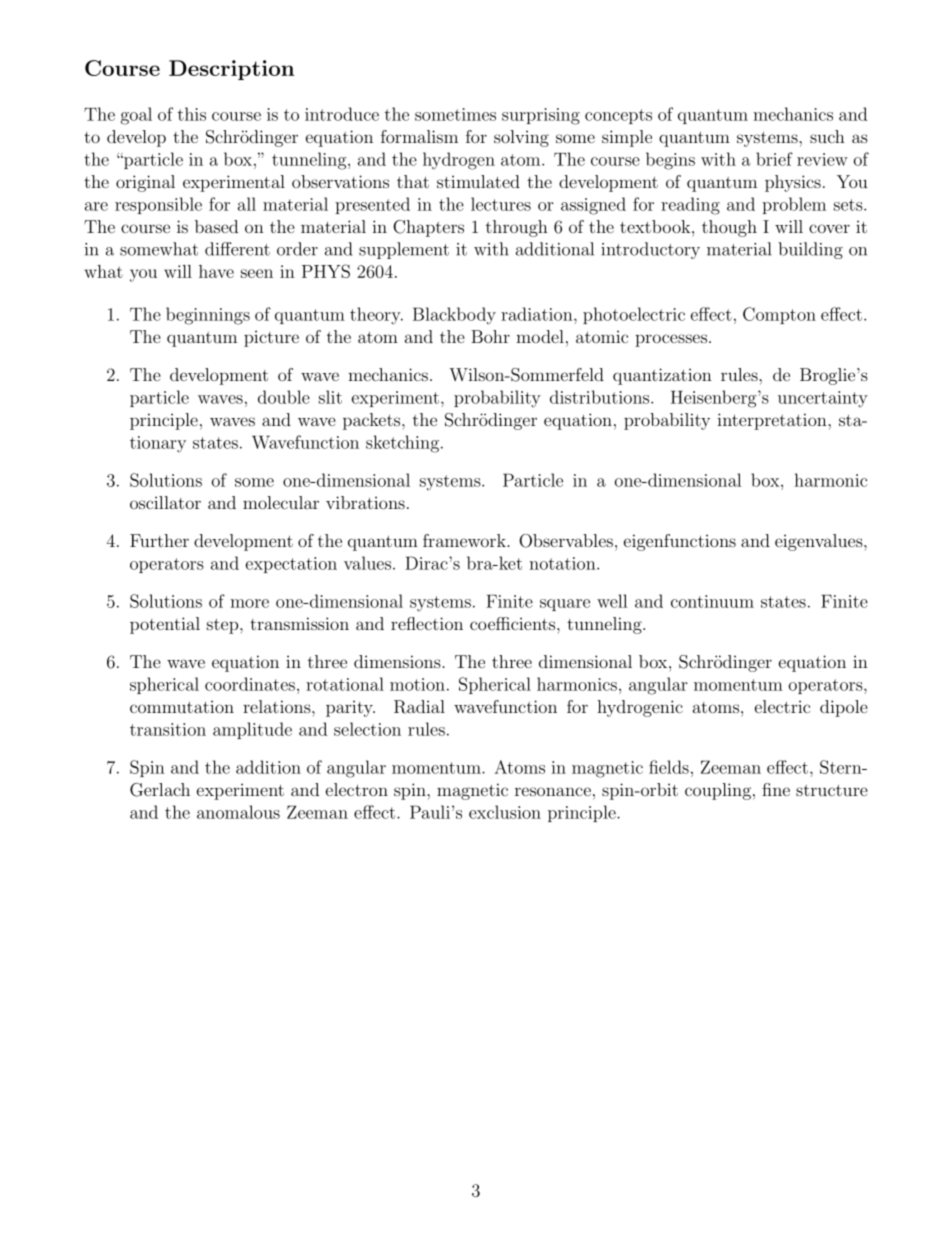  I want to click on uncertainty, so click(823, 399).
